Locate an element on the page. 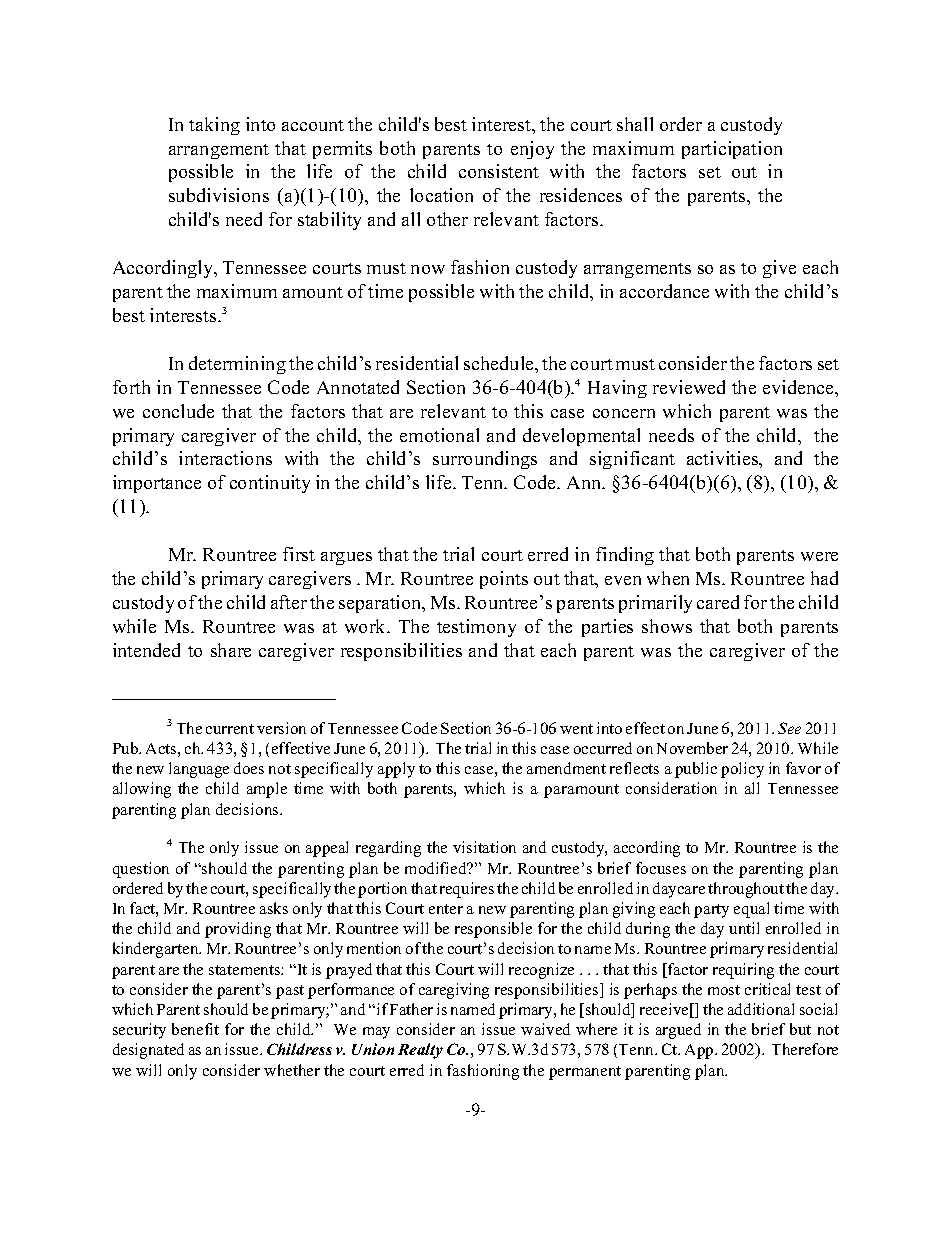 Image resolution: width=952 pixels, height=1233 pixels. cared is located at coordinates (718, 602).
